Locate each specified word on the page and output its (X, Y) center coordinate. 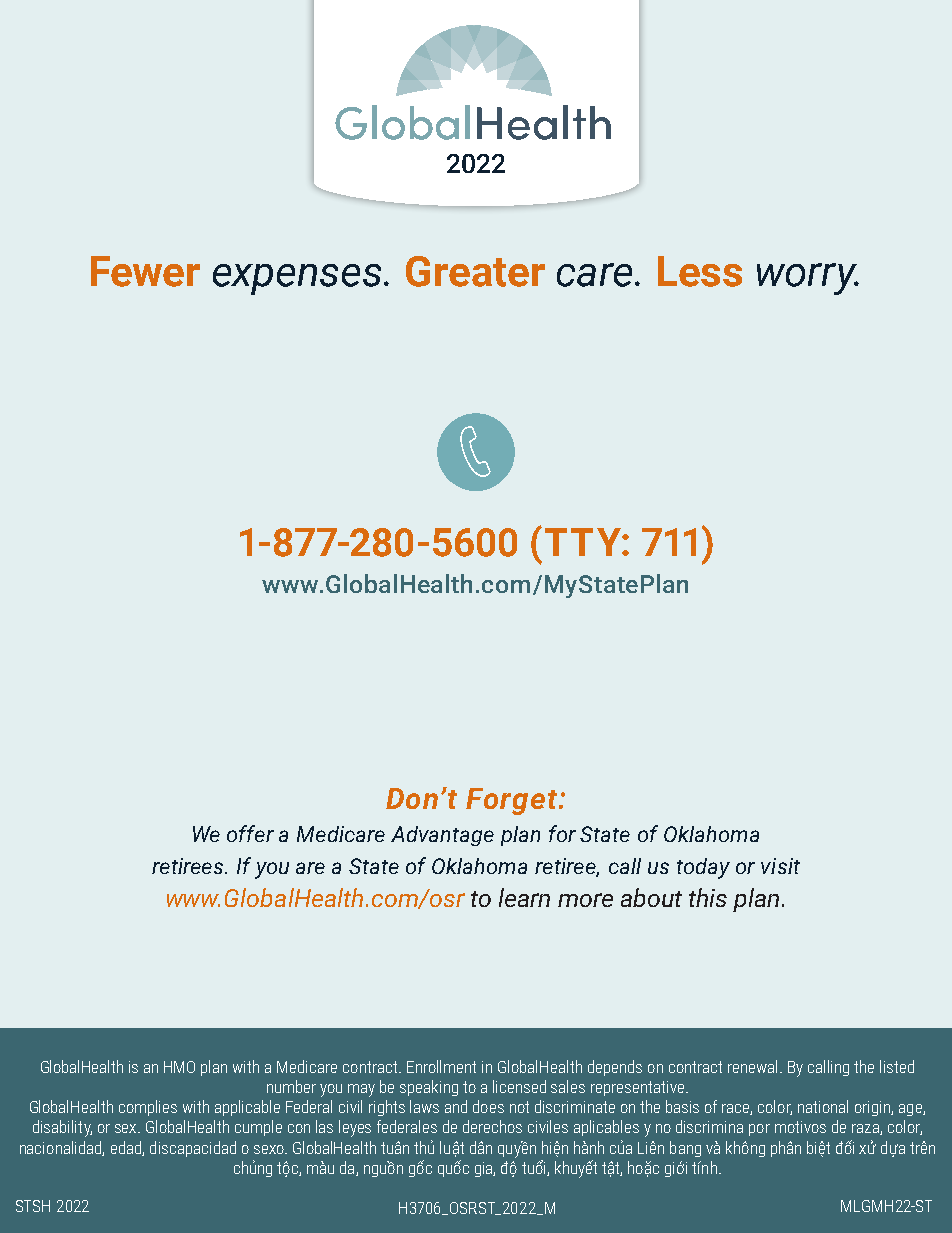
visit (780, 866)
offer (250, 833)
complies (148, 1108)
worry (808, 279)
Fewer (145, 271)
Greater (475, 271)
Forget (513, 801)
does (488, 1106)
